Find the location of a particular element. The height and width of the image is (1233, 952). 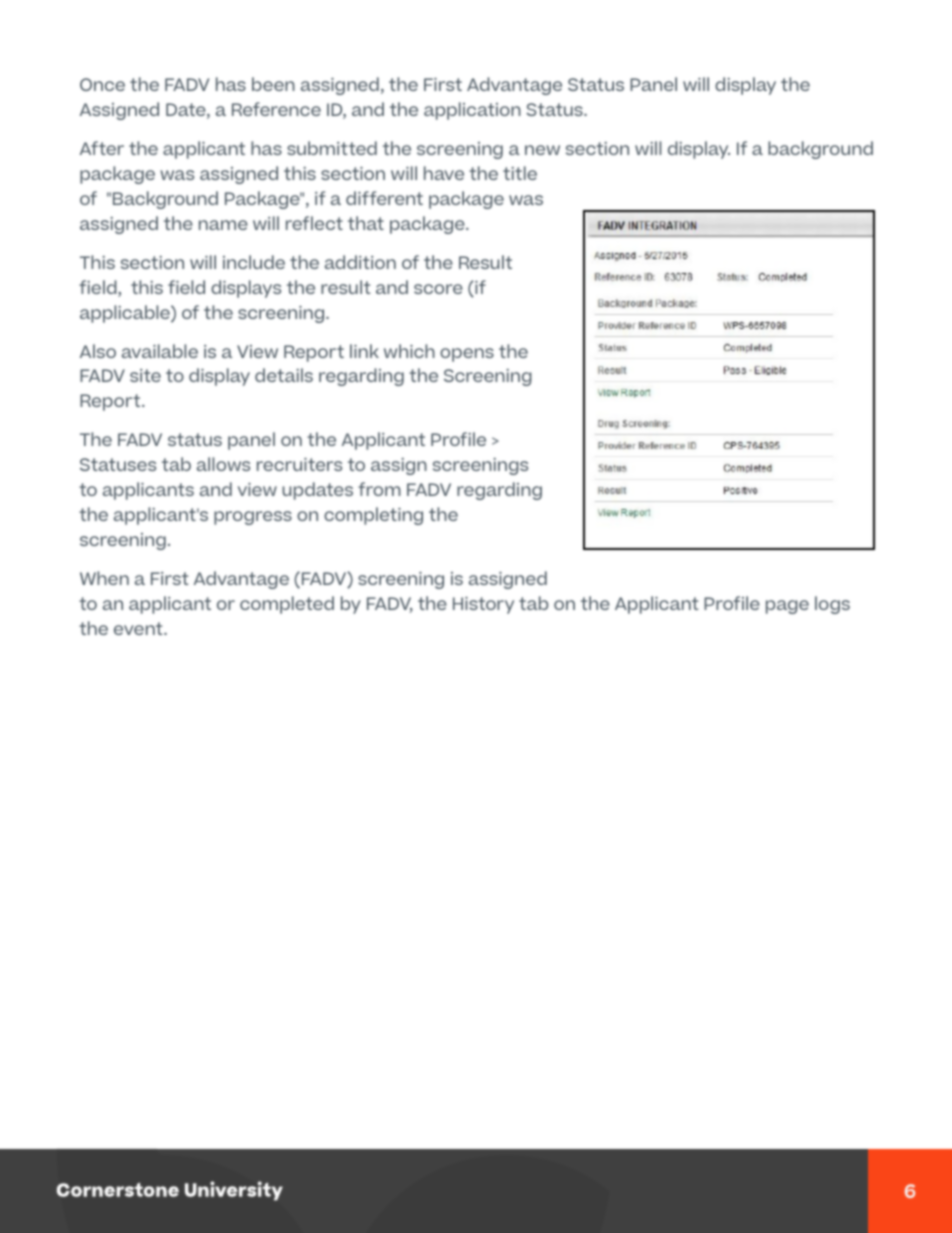

progress is located at coordinates (253, 518).
